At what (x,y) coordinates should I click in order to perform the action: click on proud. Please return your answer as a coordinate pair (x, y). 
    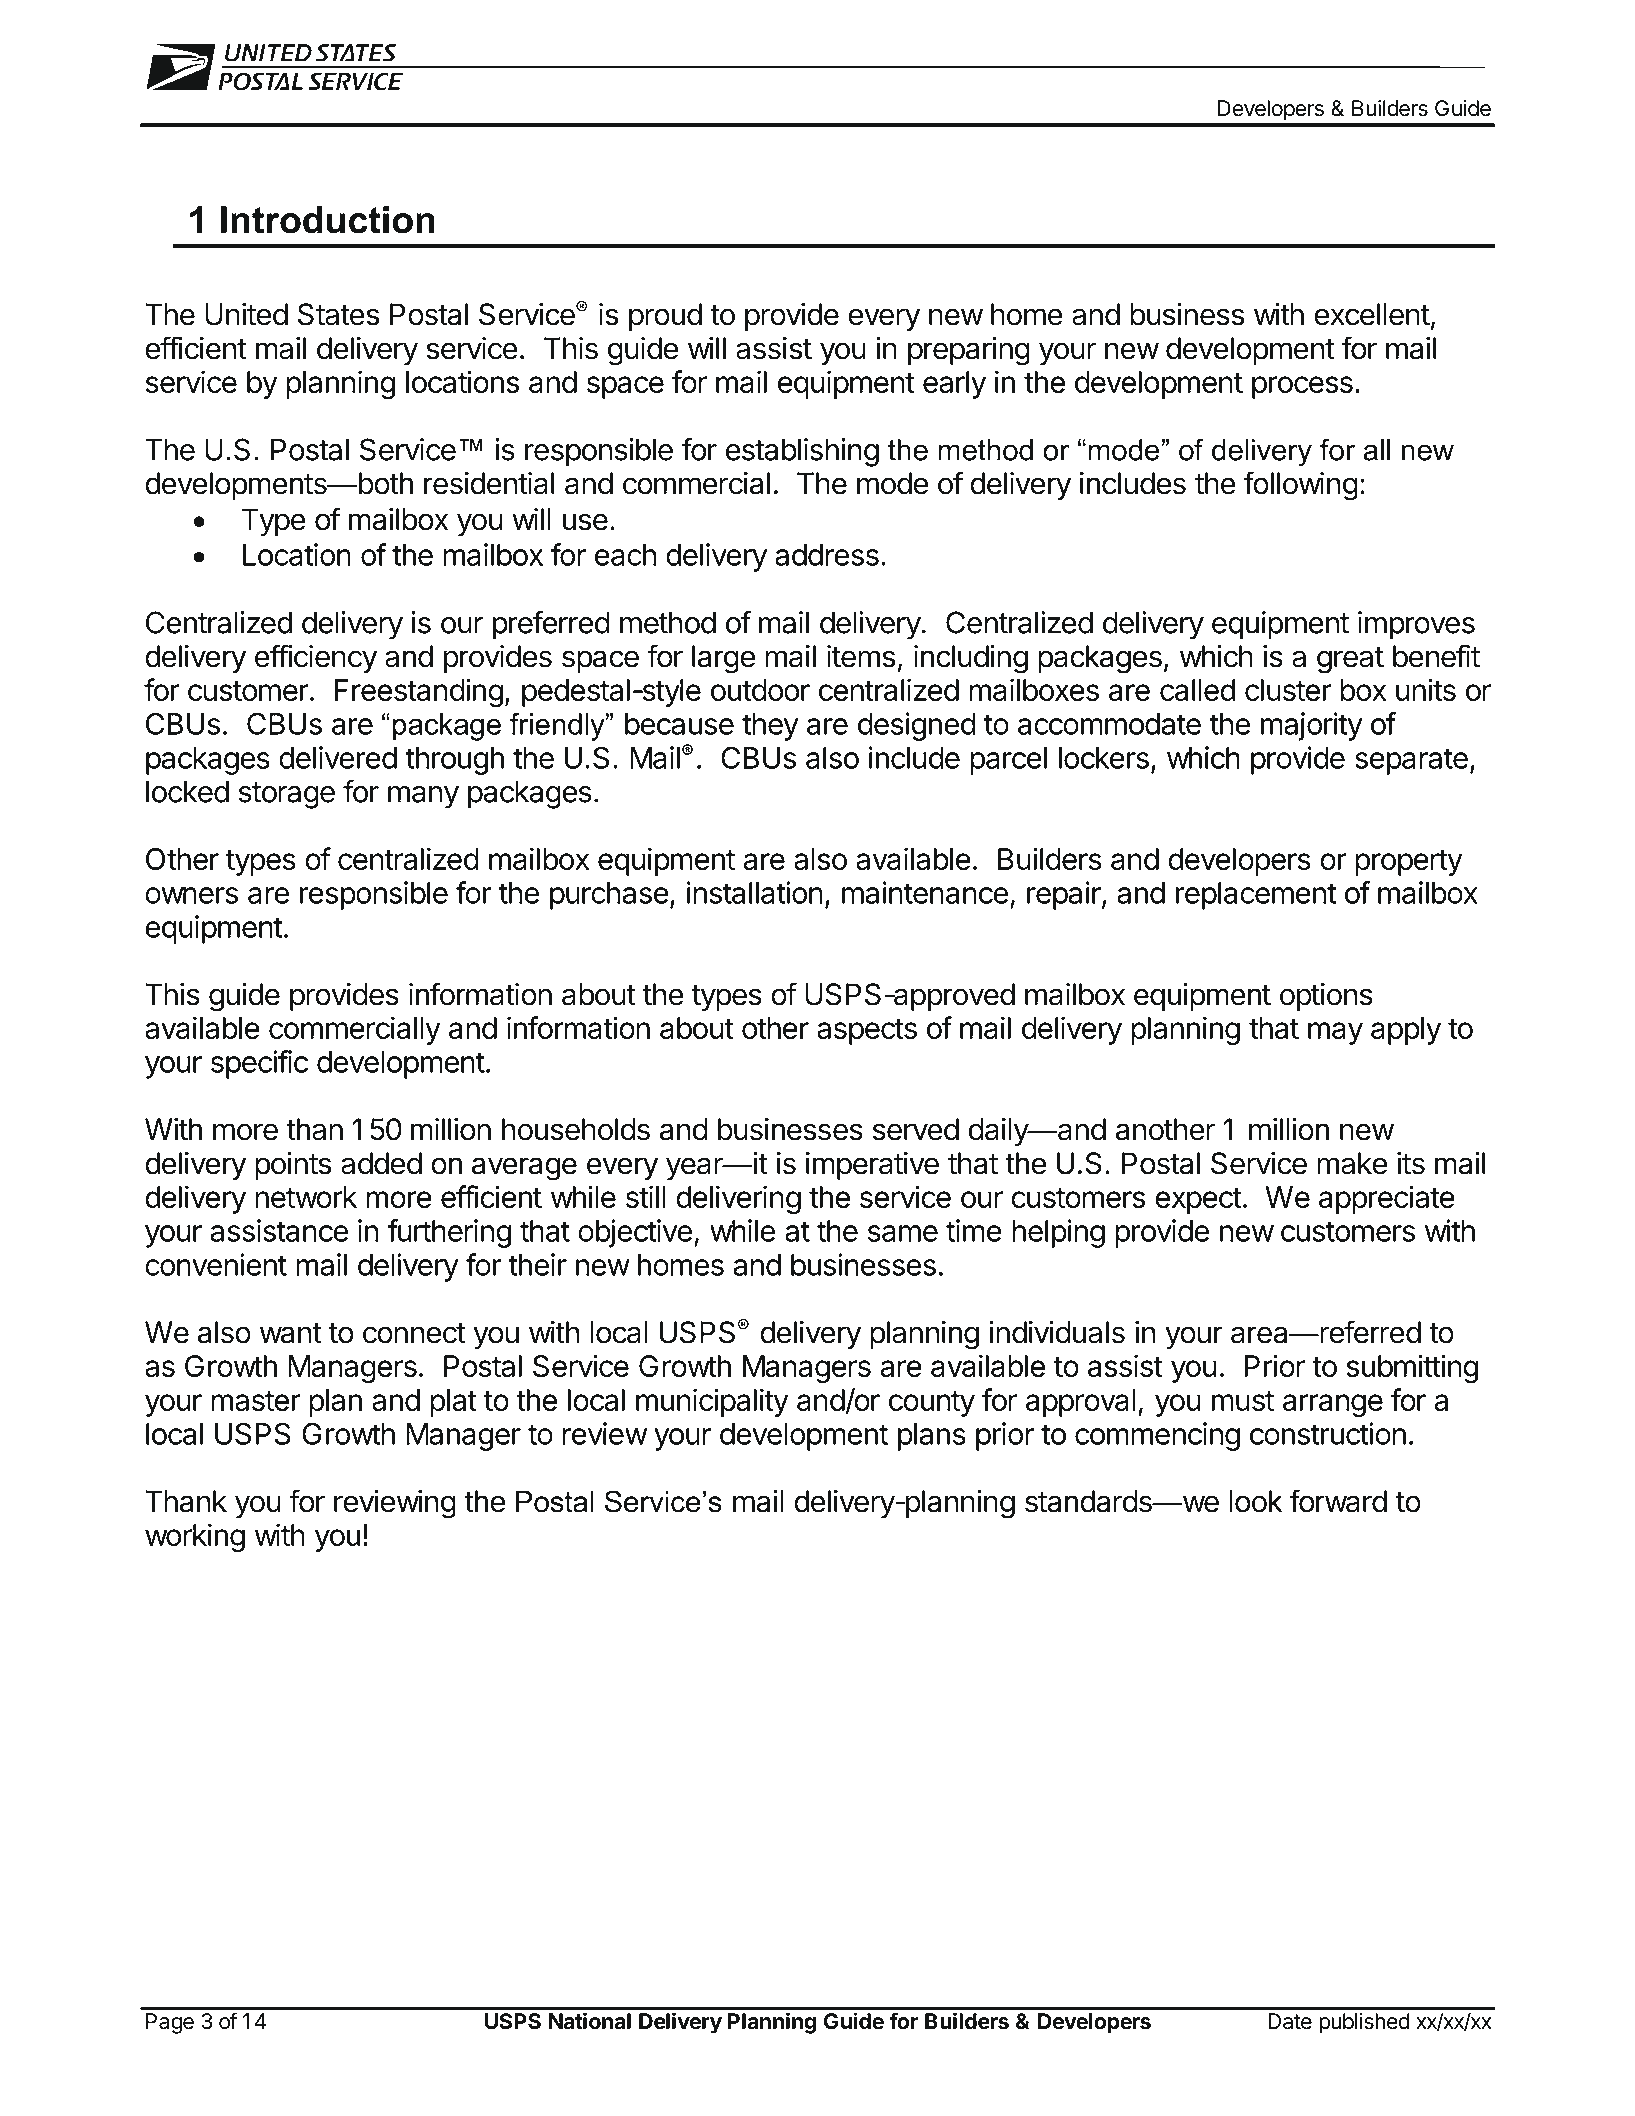
    Looking at the image, I should click on (665, 317).
